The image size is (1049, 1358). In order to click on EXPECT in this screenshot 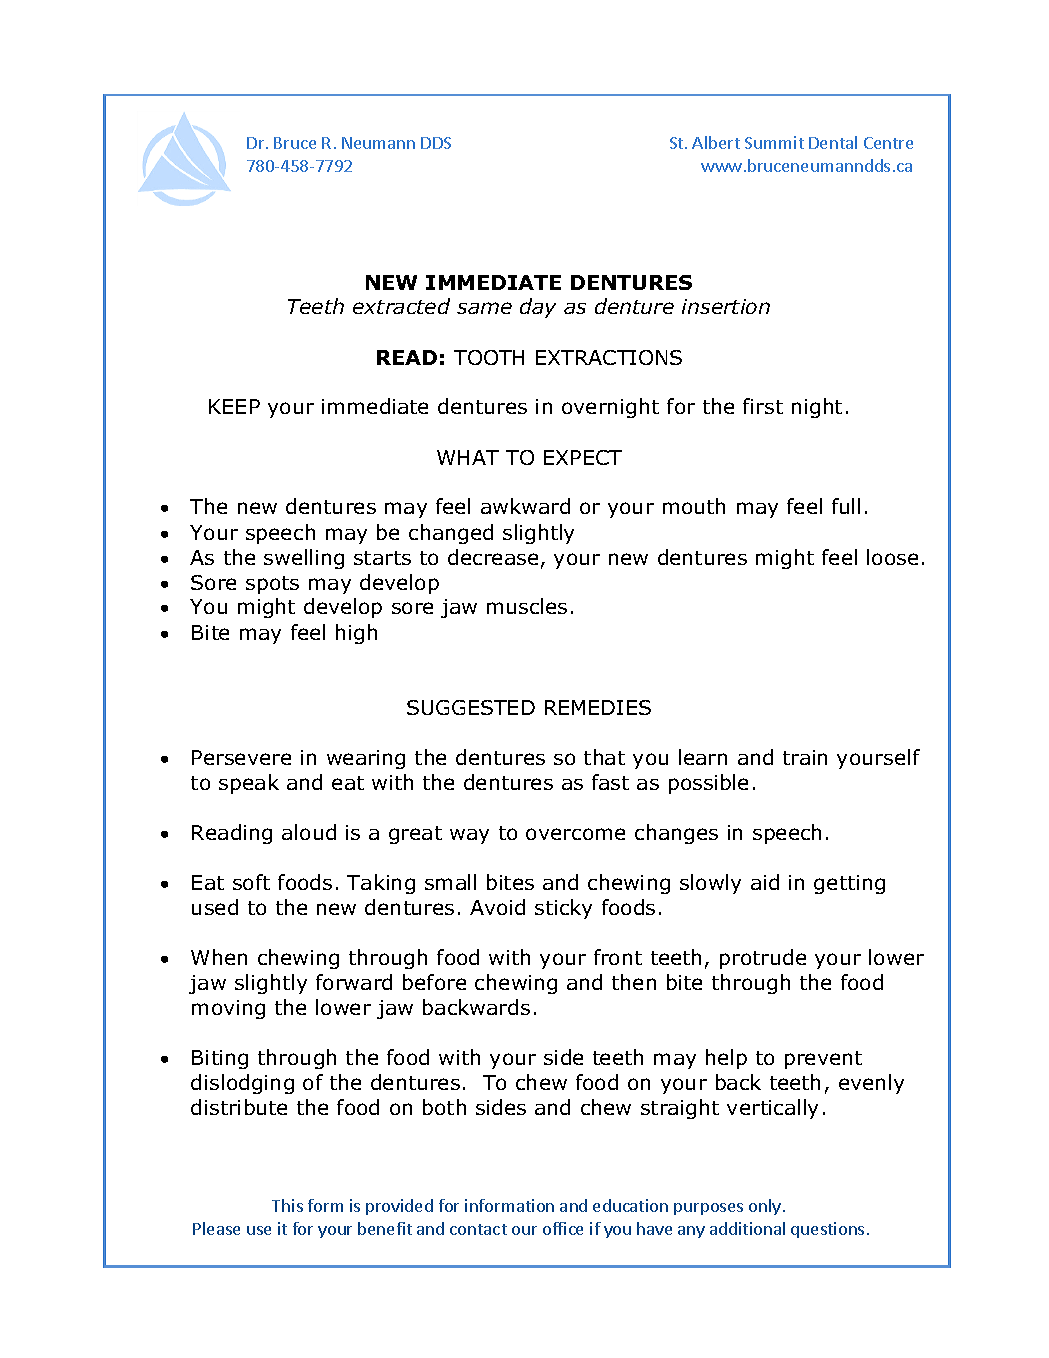, I will do `click(583, 457)`.
